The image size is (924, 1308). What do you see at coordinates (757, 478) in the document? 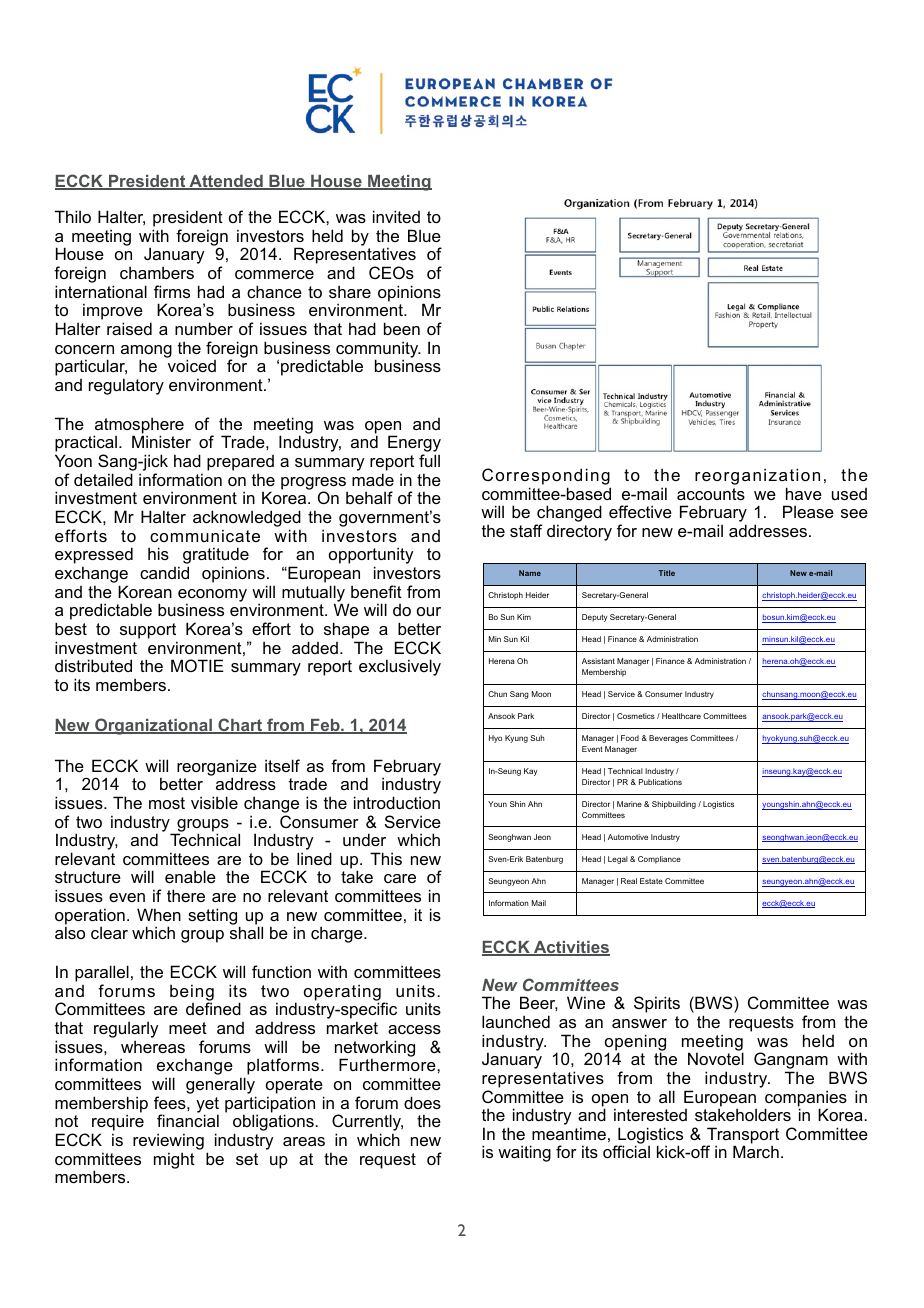
I see `reorganization` at bounding box center [757, 478].
